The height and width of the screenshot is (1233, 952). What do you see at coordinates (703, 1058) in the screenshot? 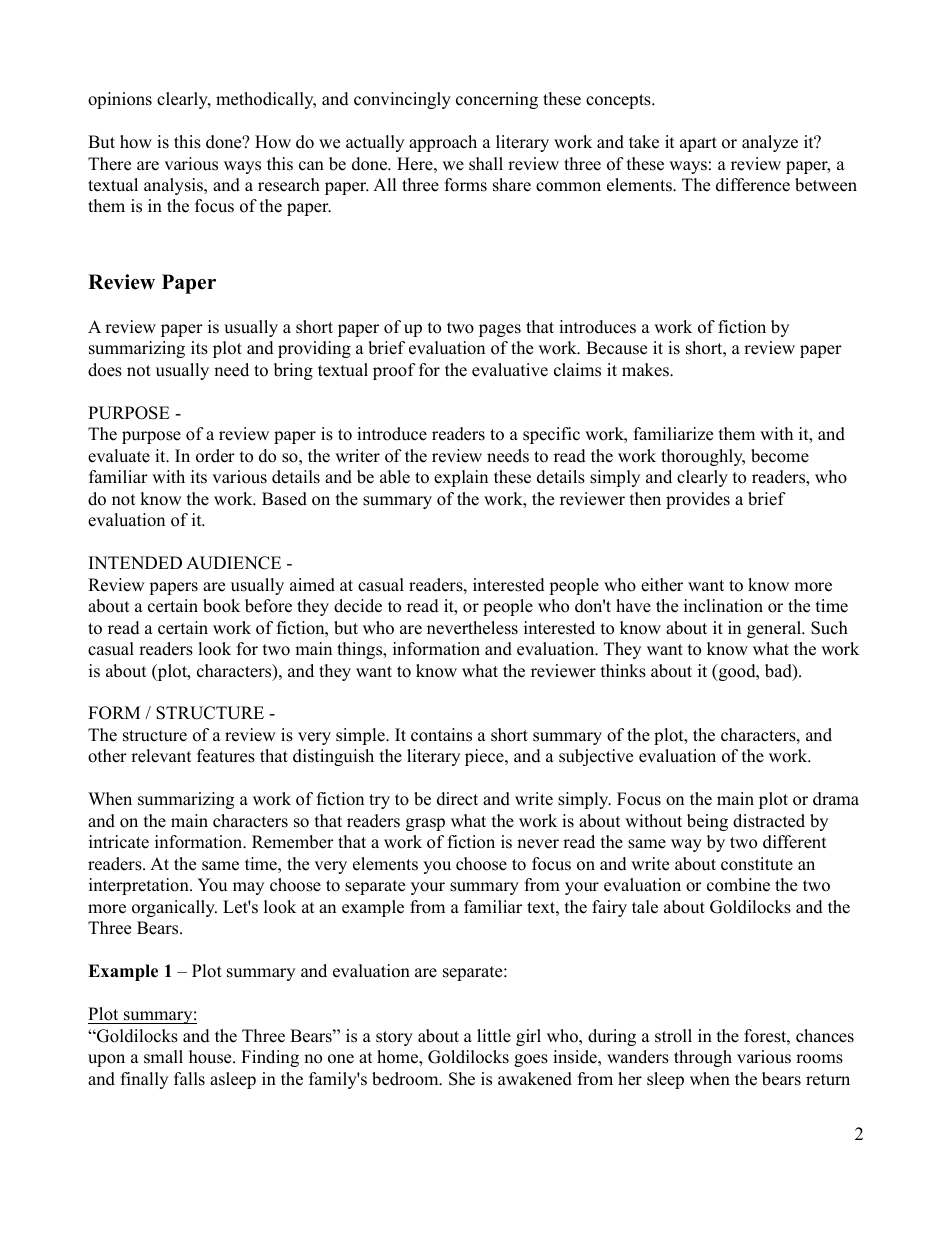
I see `through` at bounding box center [703, 1058].
